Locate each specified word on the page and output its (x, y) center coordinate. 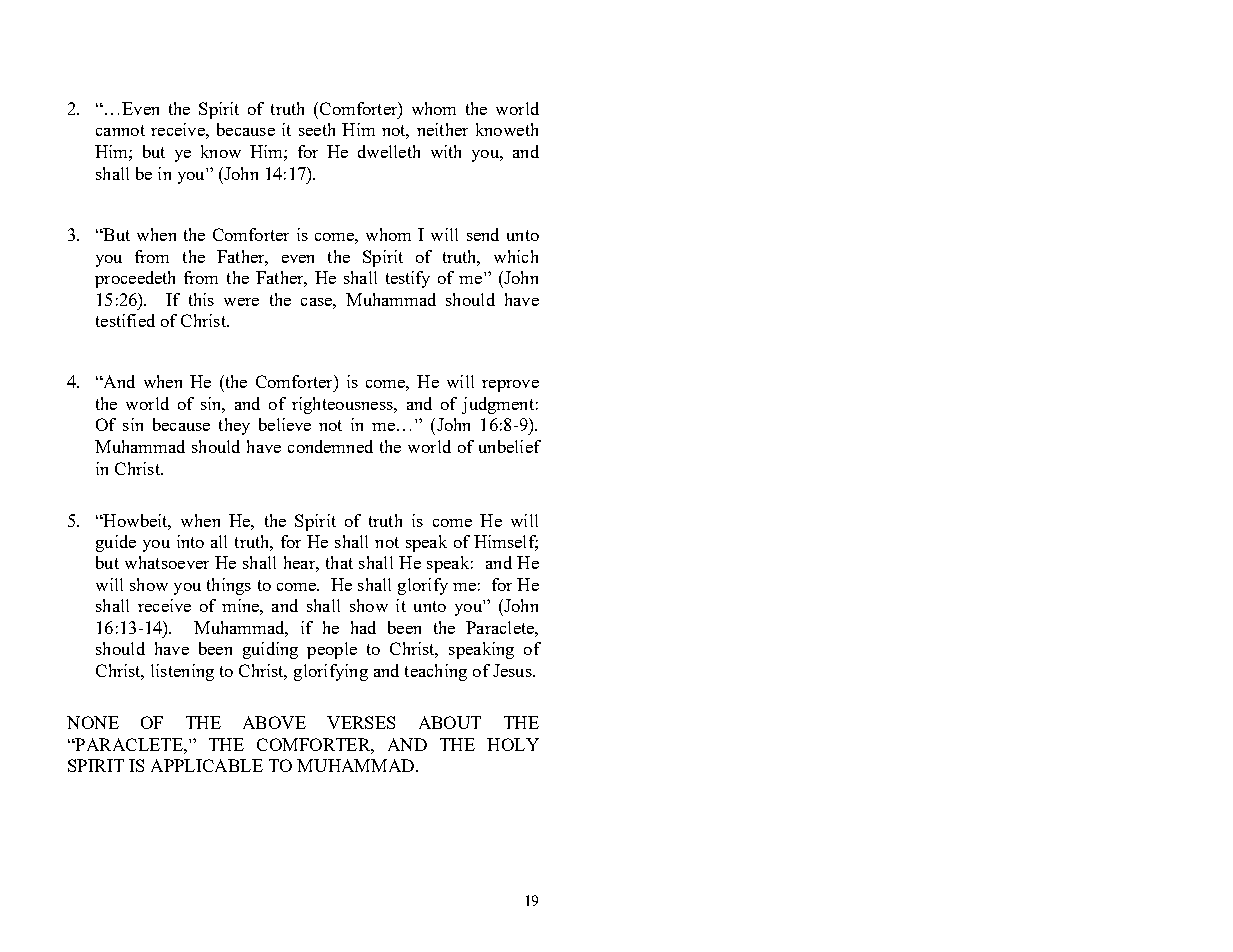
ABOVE (274, 722)
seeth (317, 129)
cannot (120, 130)
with (446, 151)
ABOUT (450, 722)
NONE (93, 722)
